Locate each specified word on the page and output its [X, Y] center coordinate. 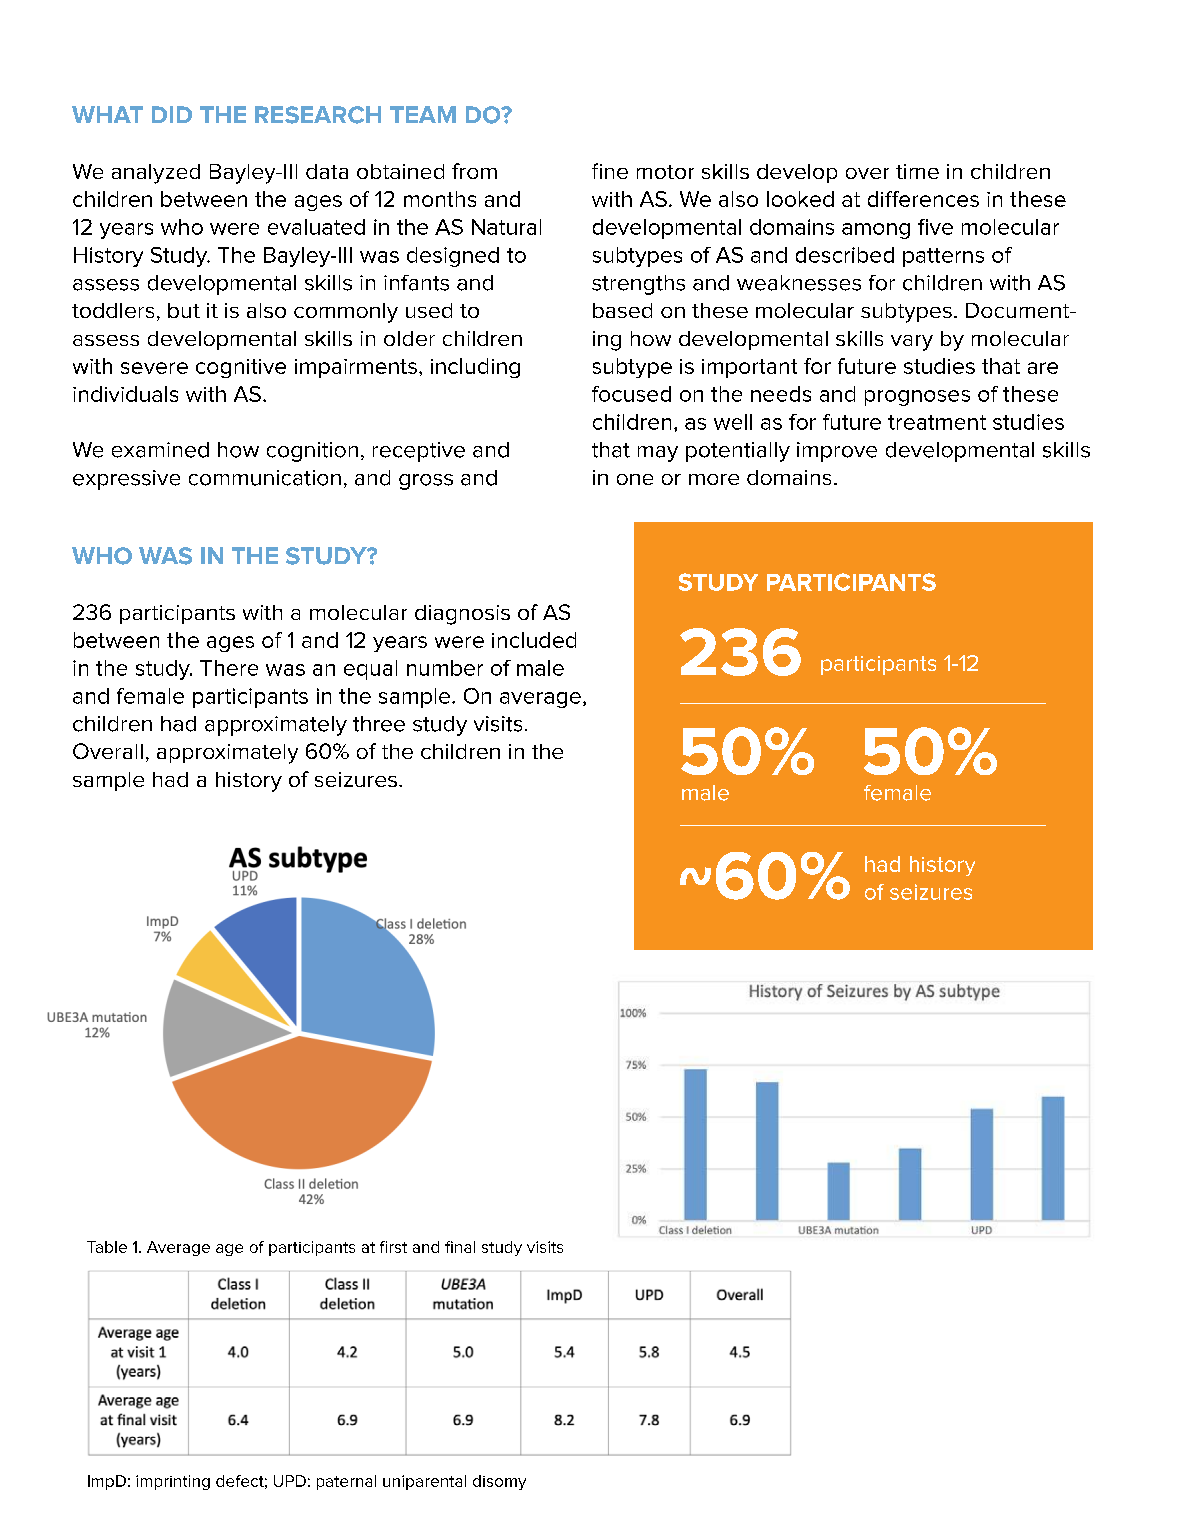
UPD [290, 1481]
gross [426, 482]
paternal [346, 1482]
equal [370, 670]
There [229, 668]
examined [160, 450]
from [474, 171]
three [379, 724]
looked [800, 199]
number [445, 668]
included [534, 640]
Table [107, 1247]
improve [837, 452]
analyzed [156, 174]
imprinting [173, 1482]
